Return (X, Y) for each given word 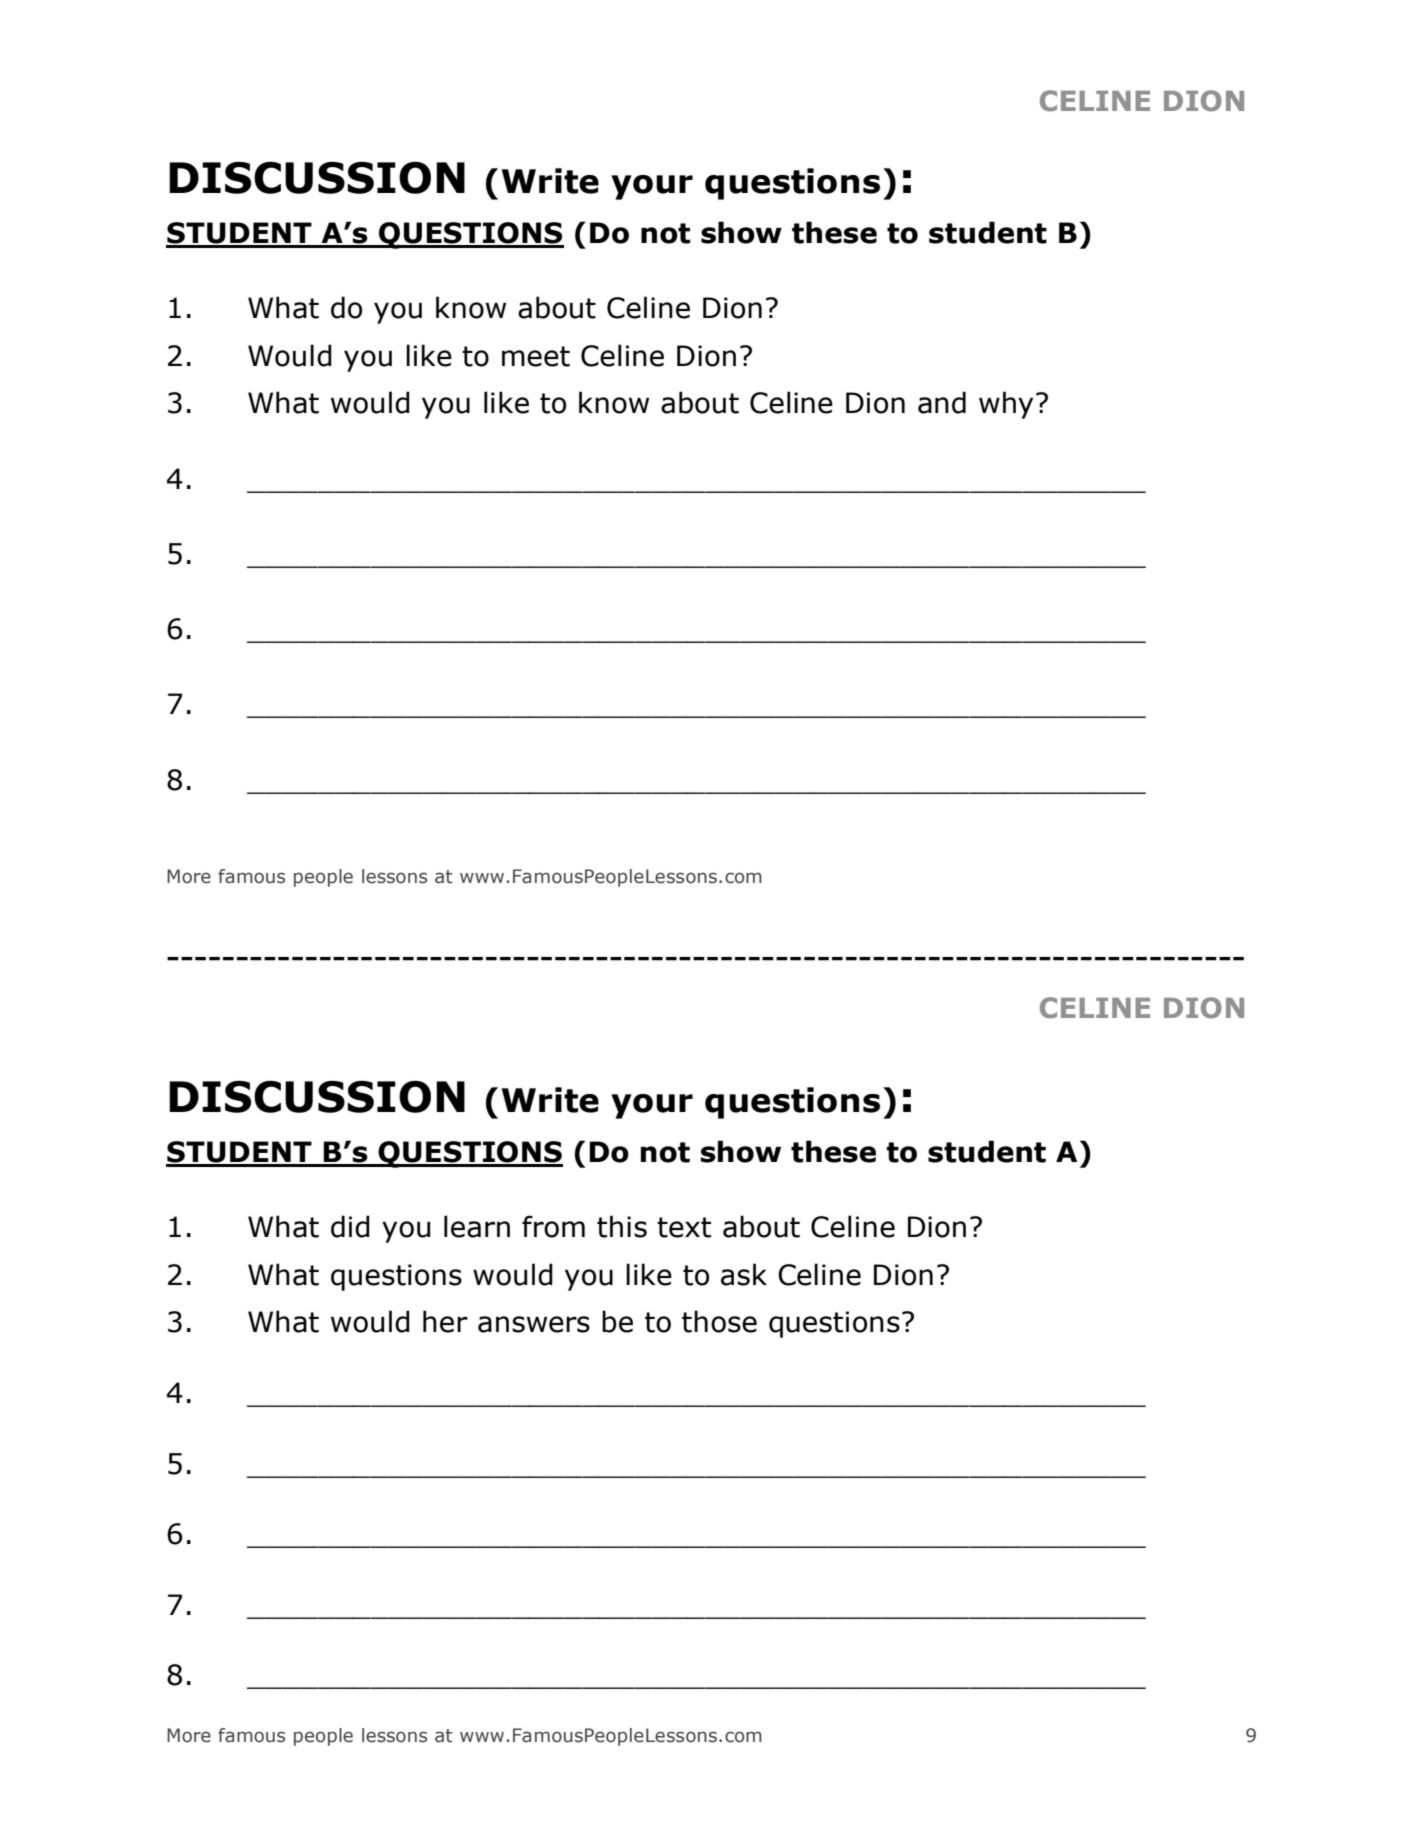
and (942, 402)
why (1006, 405)
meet (536, 356)
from (553, 1226)
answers (534, 1324)
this (622, 1226)
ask (744, 1274)
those (719, 1321)
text (684, 1227)
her (445, 1321)
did (350, 1226)
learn (477, 1226)
